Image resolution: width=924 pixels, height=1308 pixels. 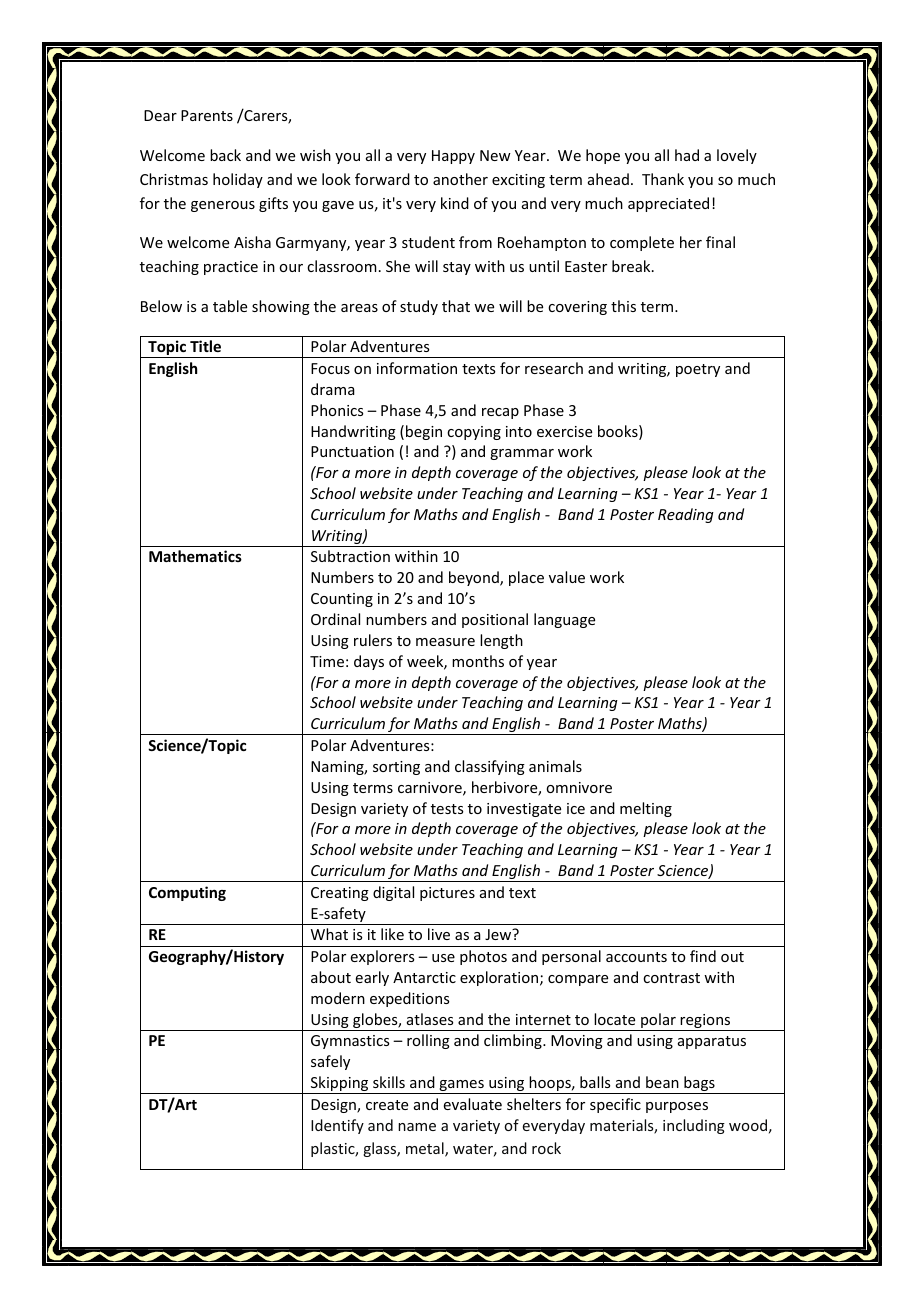 What do you see at coordinates (686, 515) in the screenshot?
I see `Reading` at bounding box center [686, 515].
